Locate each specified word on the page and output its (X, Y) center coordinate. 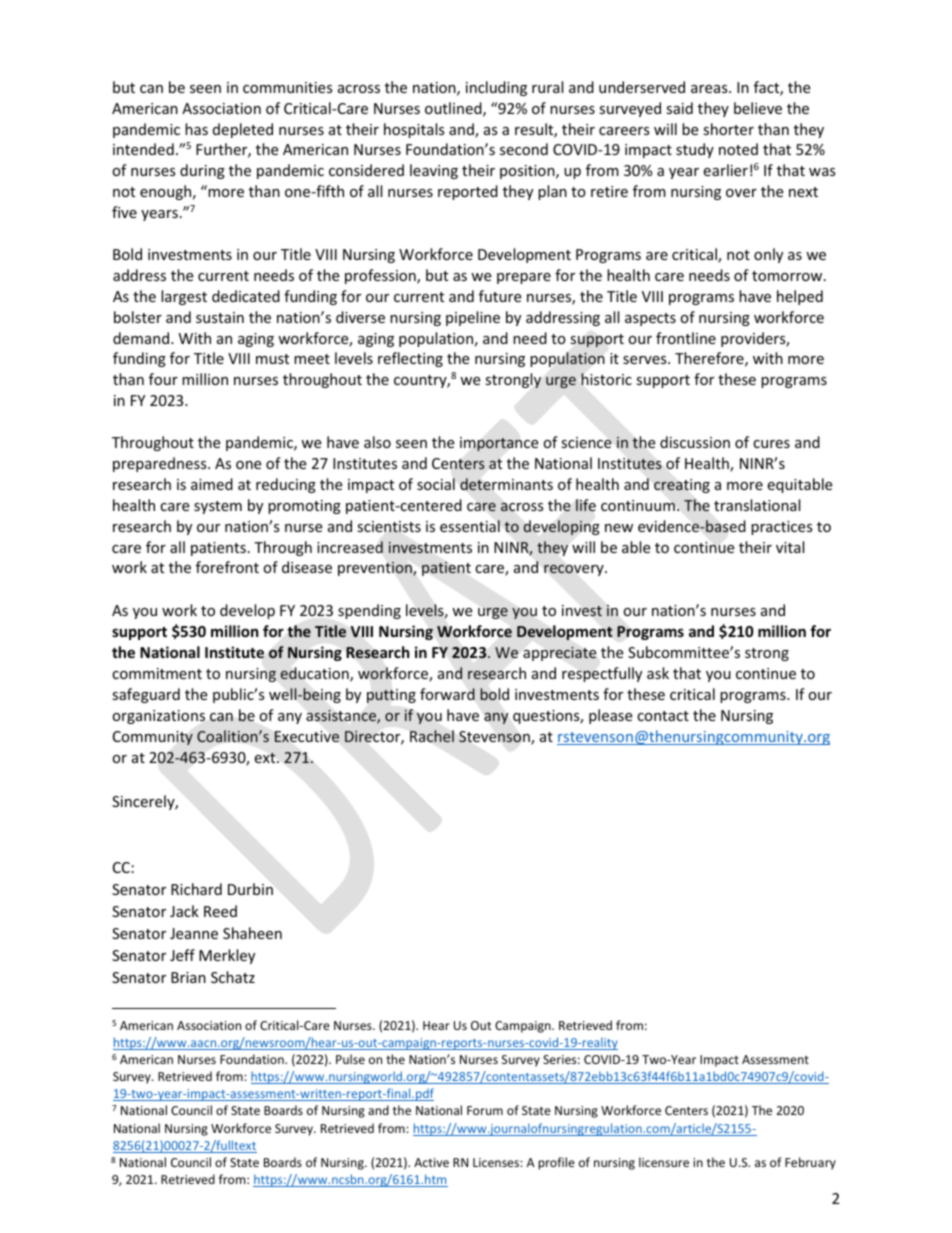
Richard (196, 889)
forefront (227, 567)
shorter (728, 129)
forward (447, 694)
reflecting (410, 359)
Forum (485, 1110)
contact (663, 716)
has (196, 129)
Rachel (432, 736)
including (496, 88)
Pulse (350, 1059)
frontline (686, 338)
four (163, 379)
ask (658, 673)
